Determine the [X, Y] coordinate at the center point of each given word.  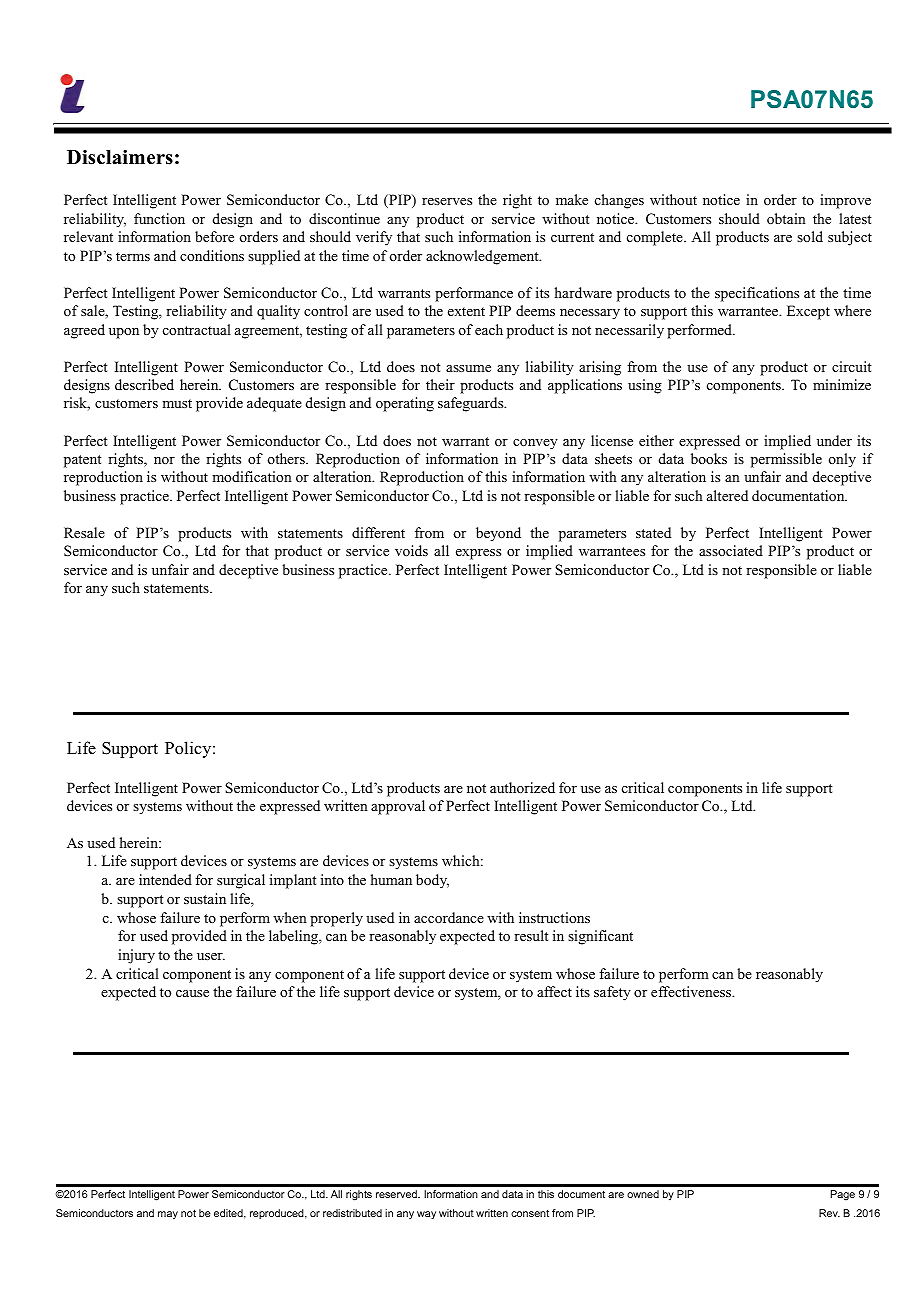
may [168, 1215]
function [159, 218]
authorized [522, 787]
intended [165, 879]
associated [731, 550]
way [426, 1215]
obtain [786, 218]
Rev [829, 1213]
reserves [447, 201]
